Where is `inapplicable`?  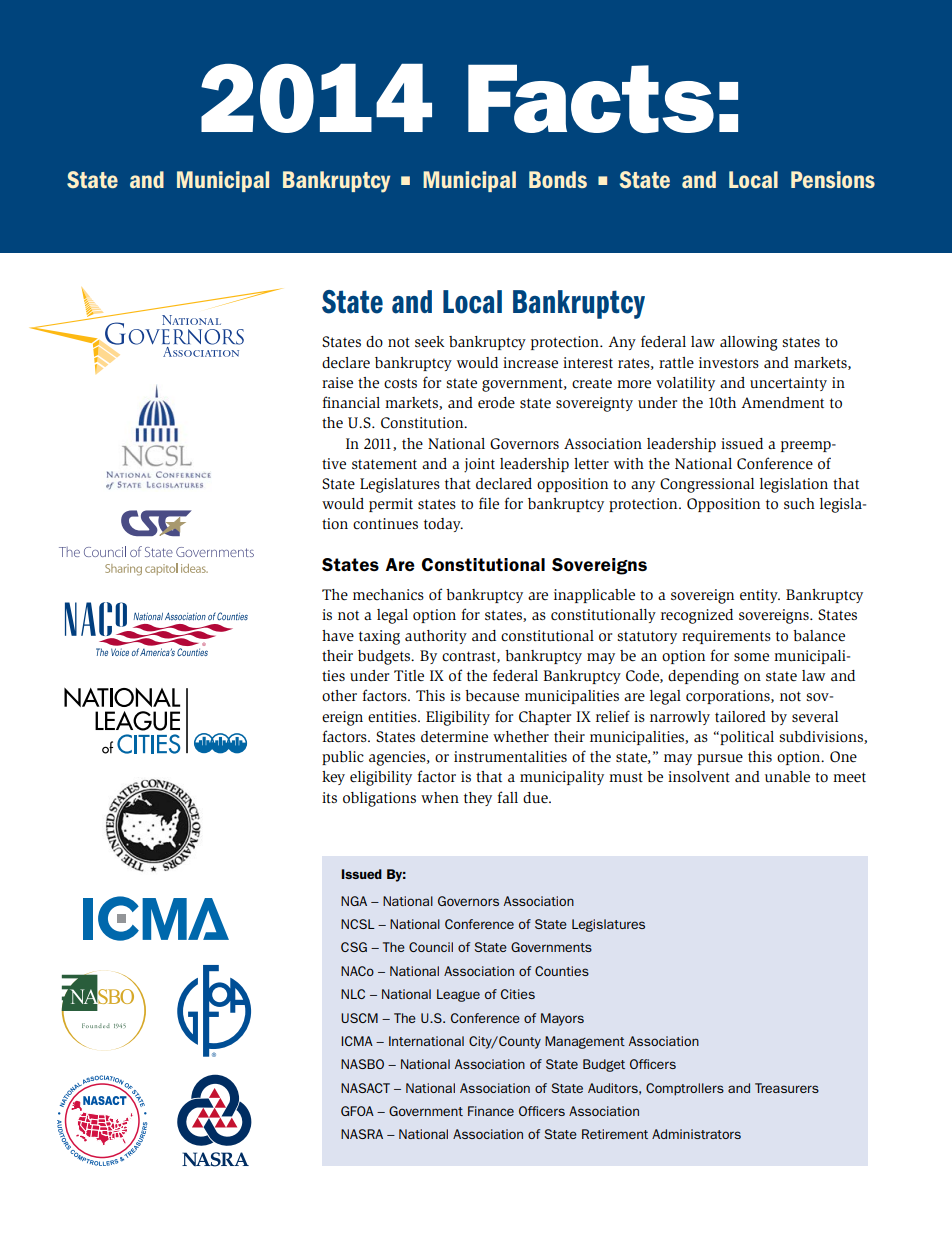
inapplicable is located at coordinates (594, 596).
